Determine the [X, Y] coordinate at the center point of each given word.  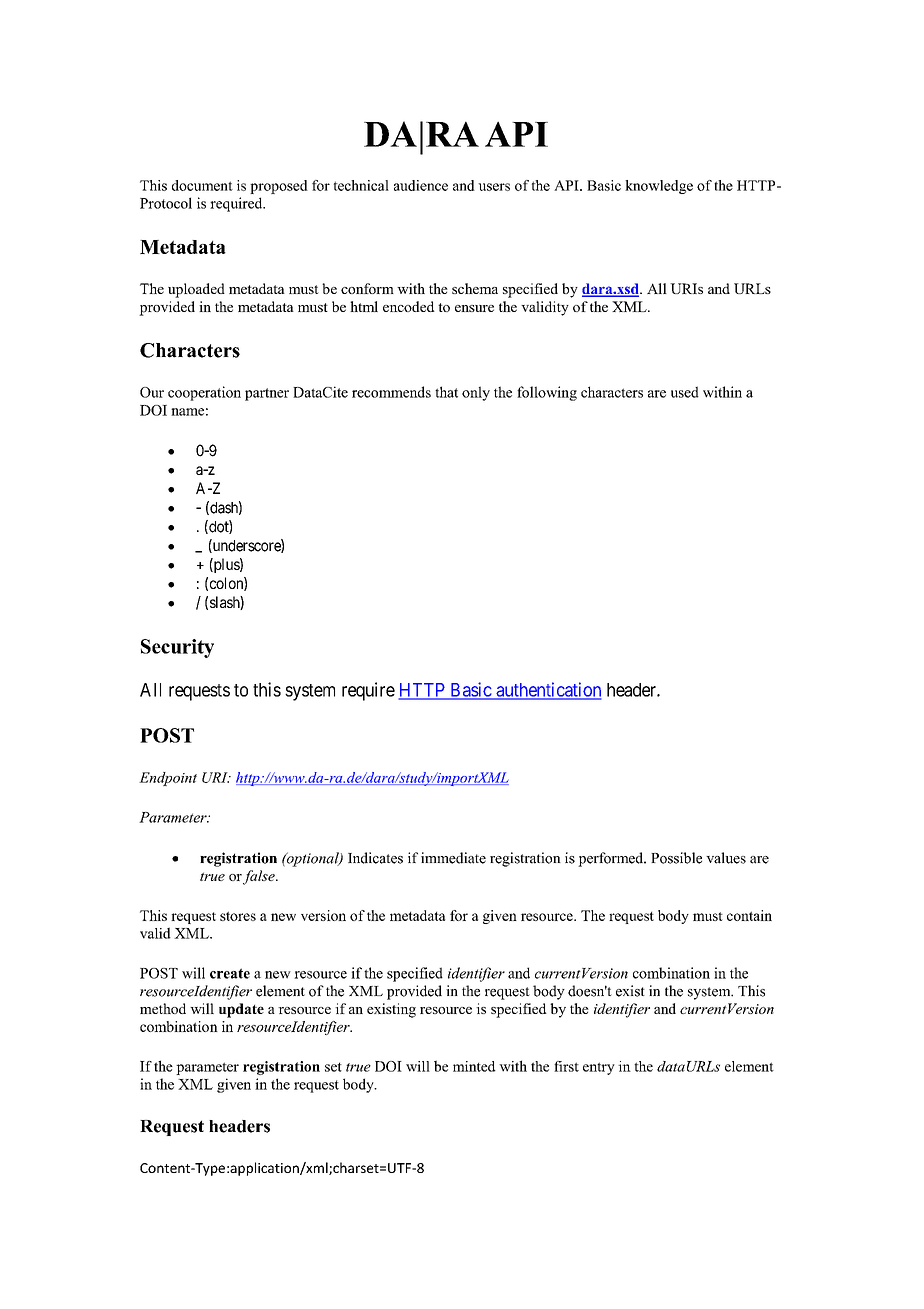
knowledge [659, 187]
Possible [676, 858]
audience [421, 185]
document [202, 185]
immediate [453, 858]
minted [474, 1066]
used [685, 392]
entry [599, 1068]
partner [267, 394]
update [241, 1010]
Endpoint [168, 779]
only [476, 393]
